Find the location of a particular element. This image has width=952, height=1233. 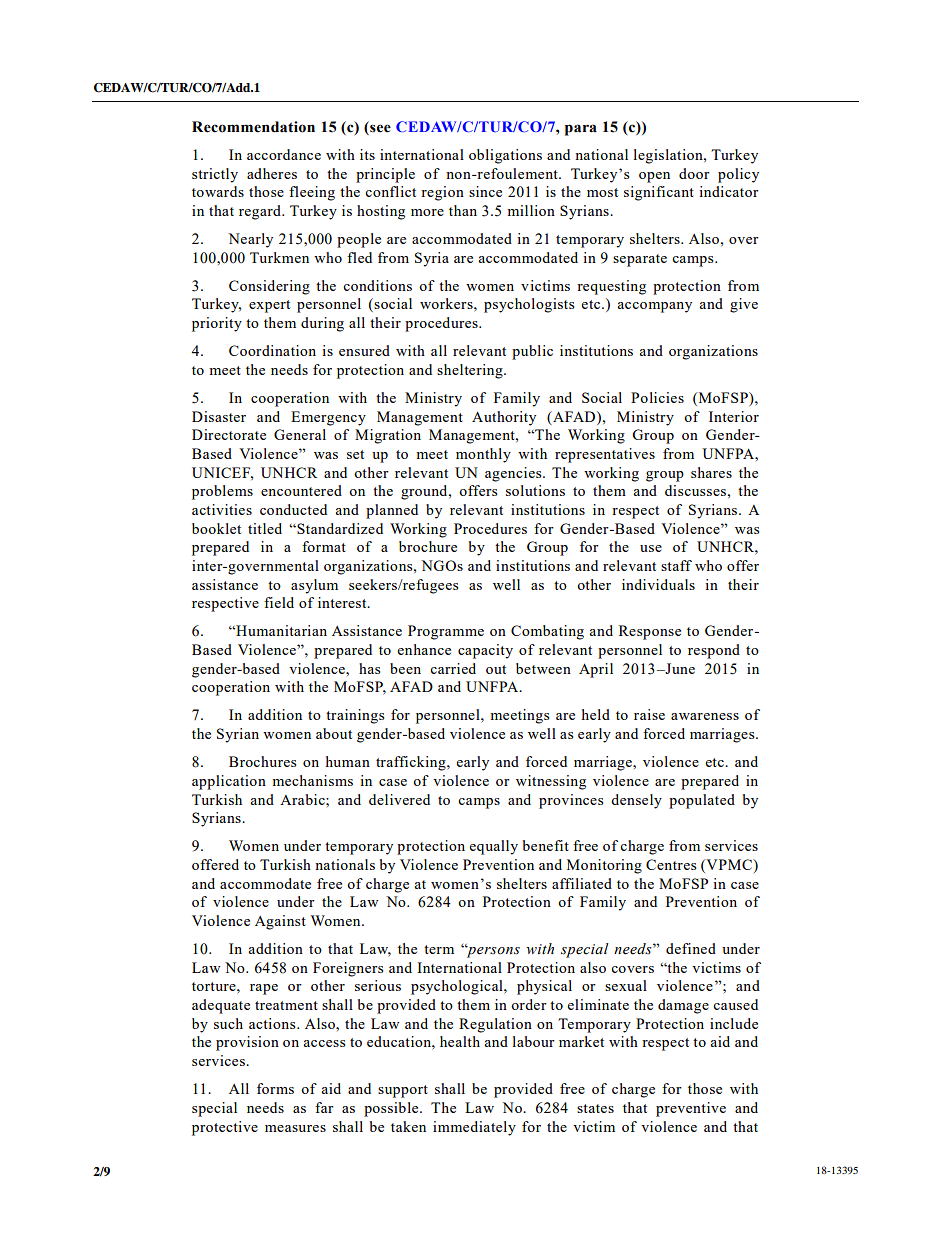

door is located at coordinates (694, 173).
